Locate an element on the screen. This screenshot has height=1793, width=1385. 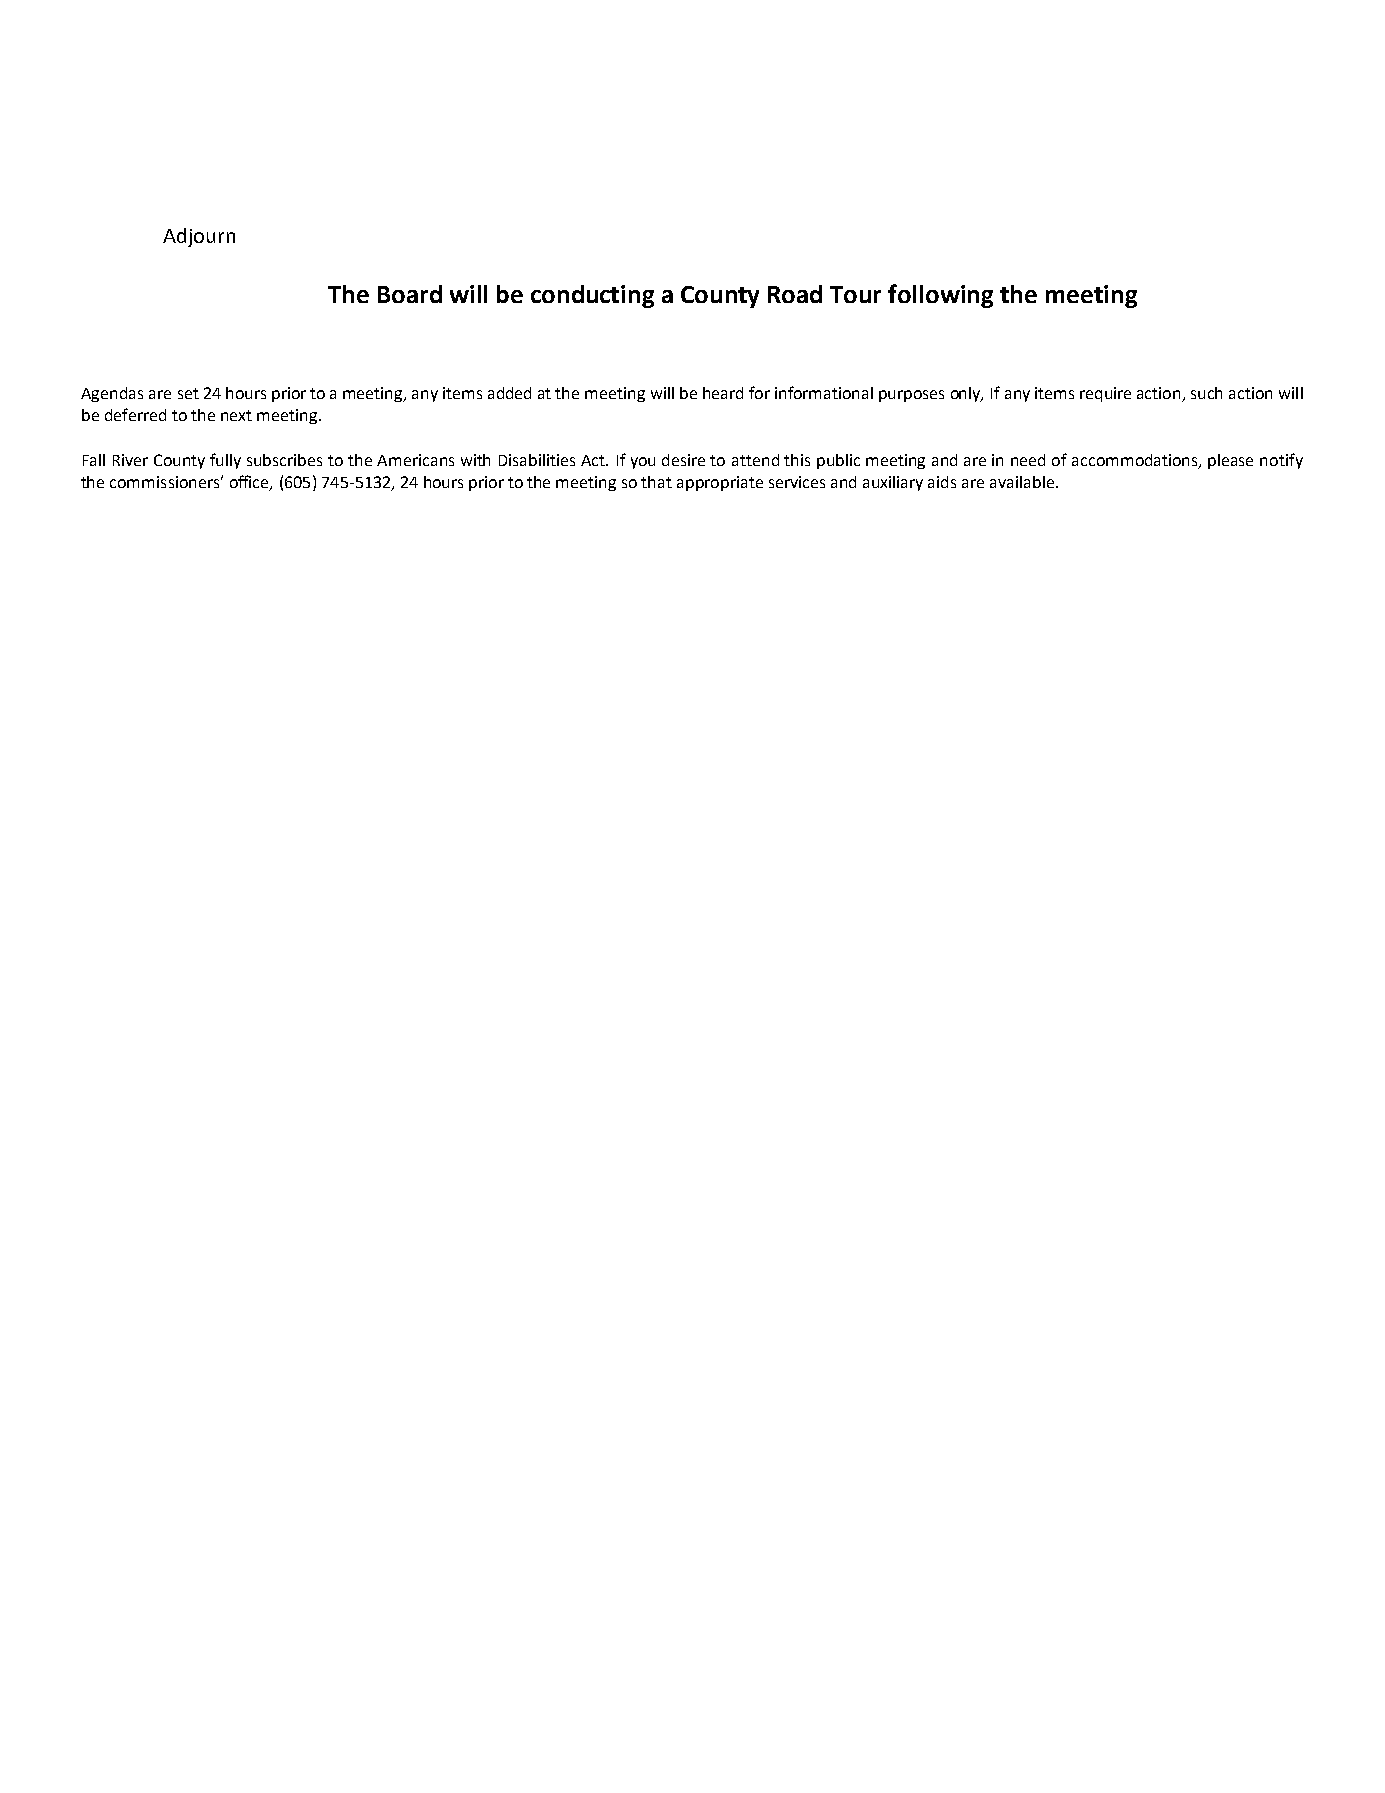
fully is located at coordinates (225, 461).
